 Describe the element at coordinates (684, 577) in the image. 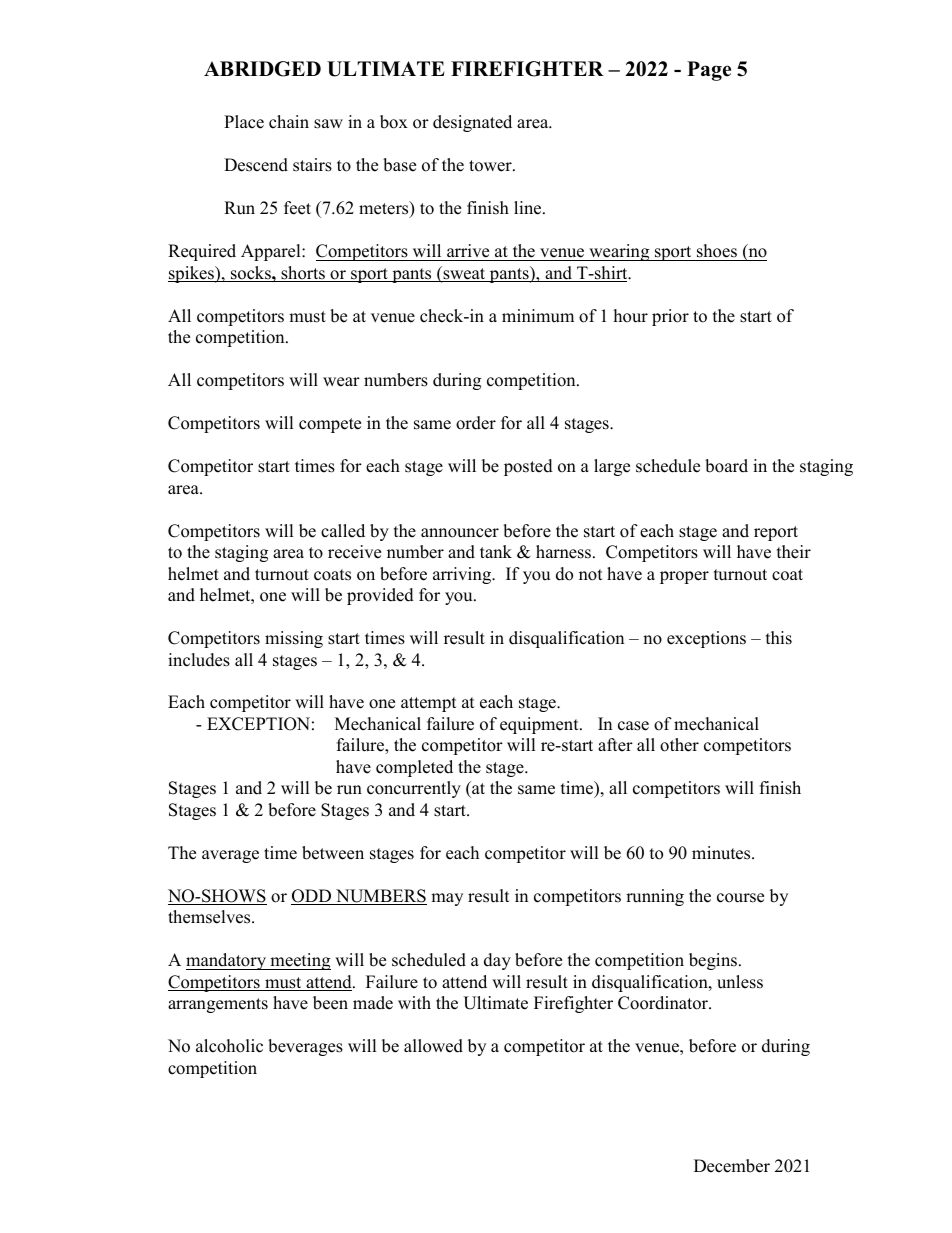

I see `proper` at that location.
